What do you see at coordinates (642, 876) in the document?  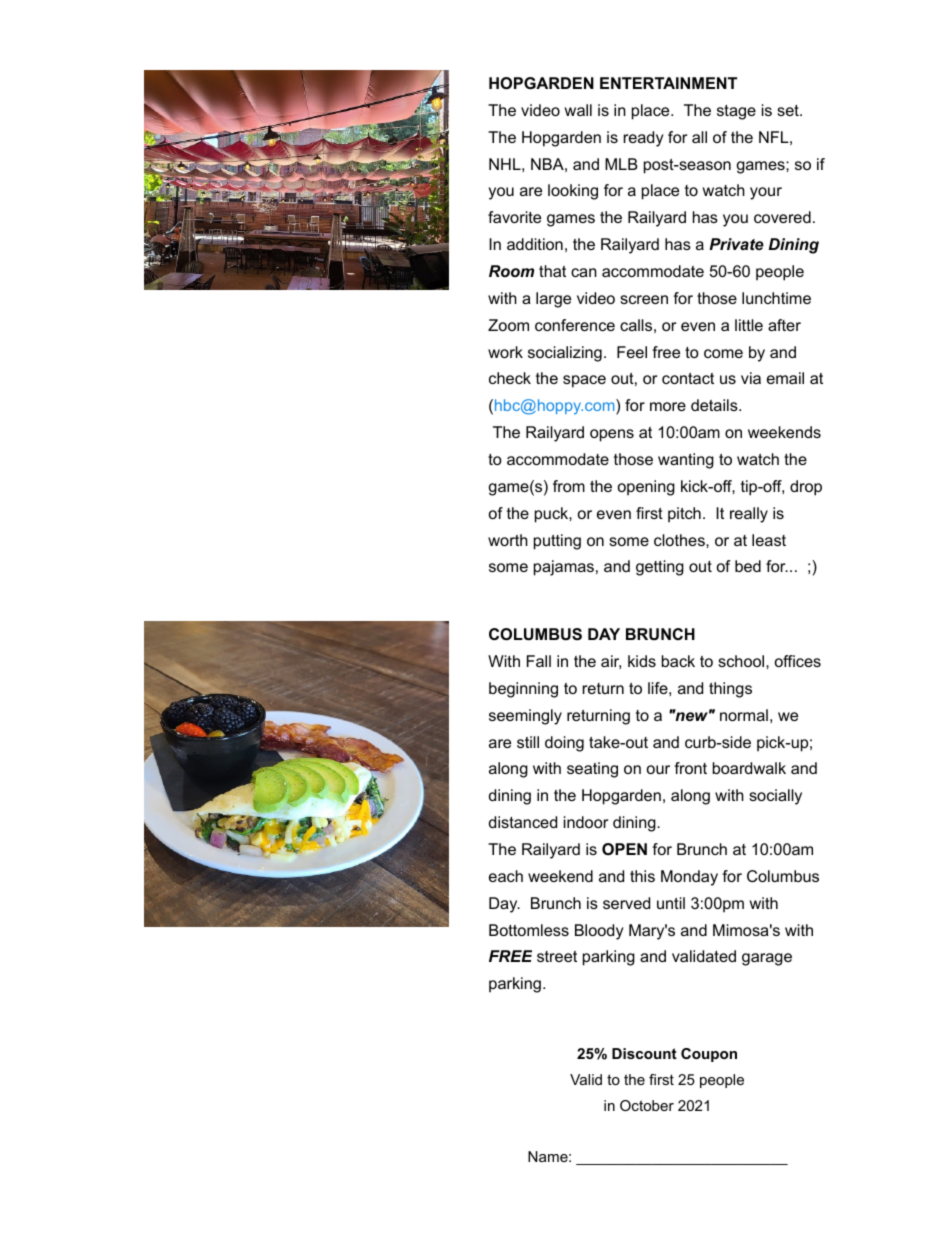 I see `this` at bounding box center [642, 876].
